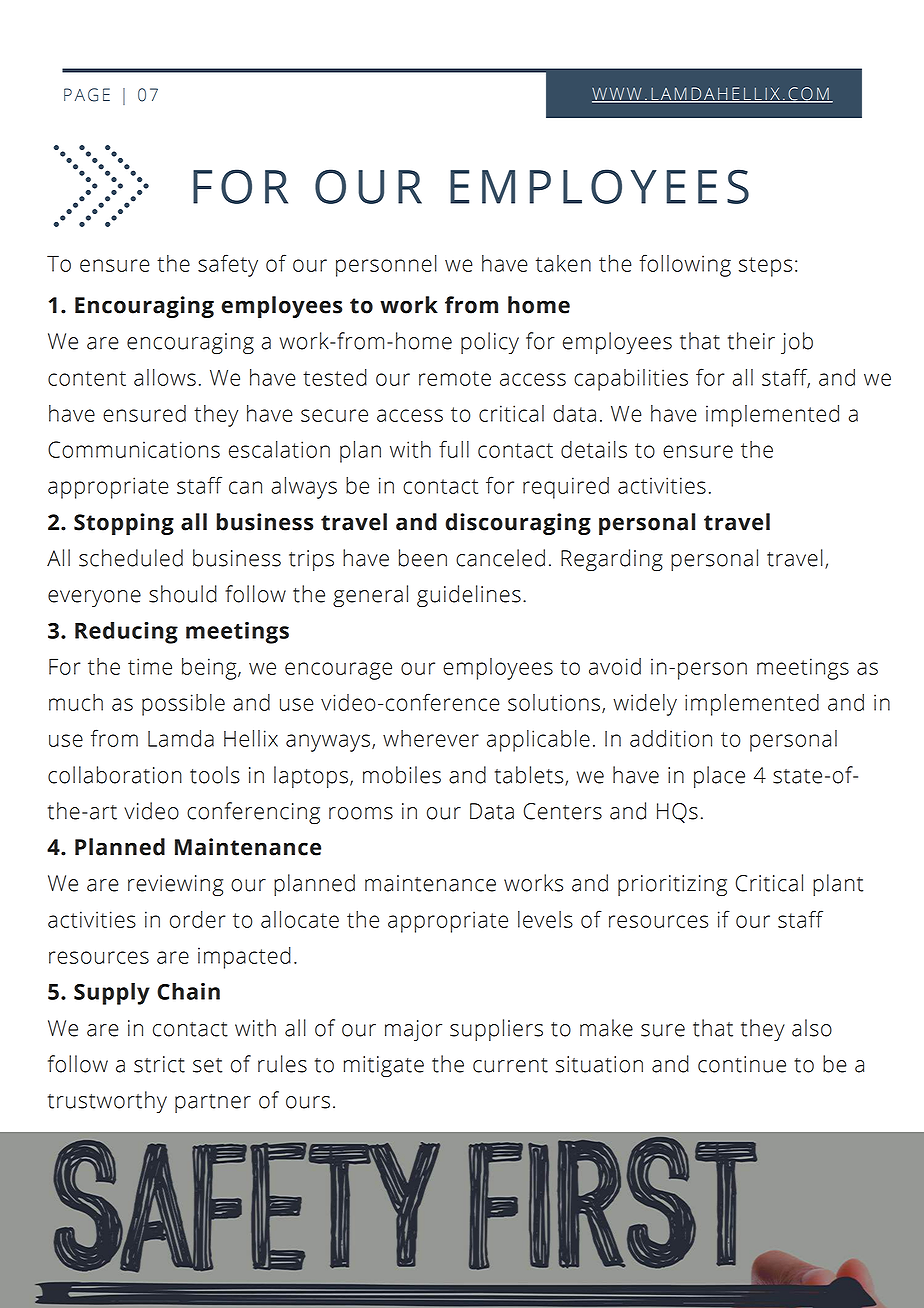 This screenshot has width=924, height=1308. Describe the element at coordinates (87, 95) in the screenshot. I see `PAGE` at that location.
